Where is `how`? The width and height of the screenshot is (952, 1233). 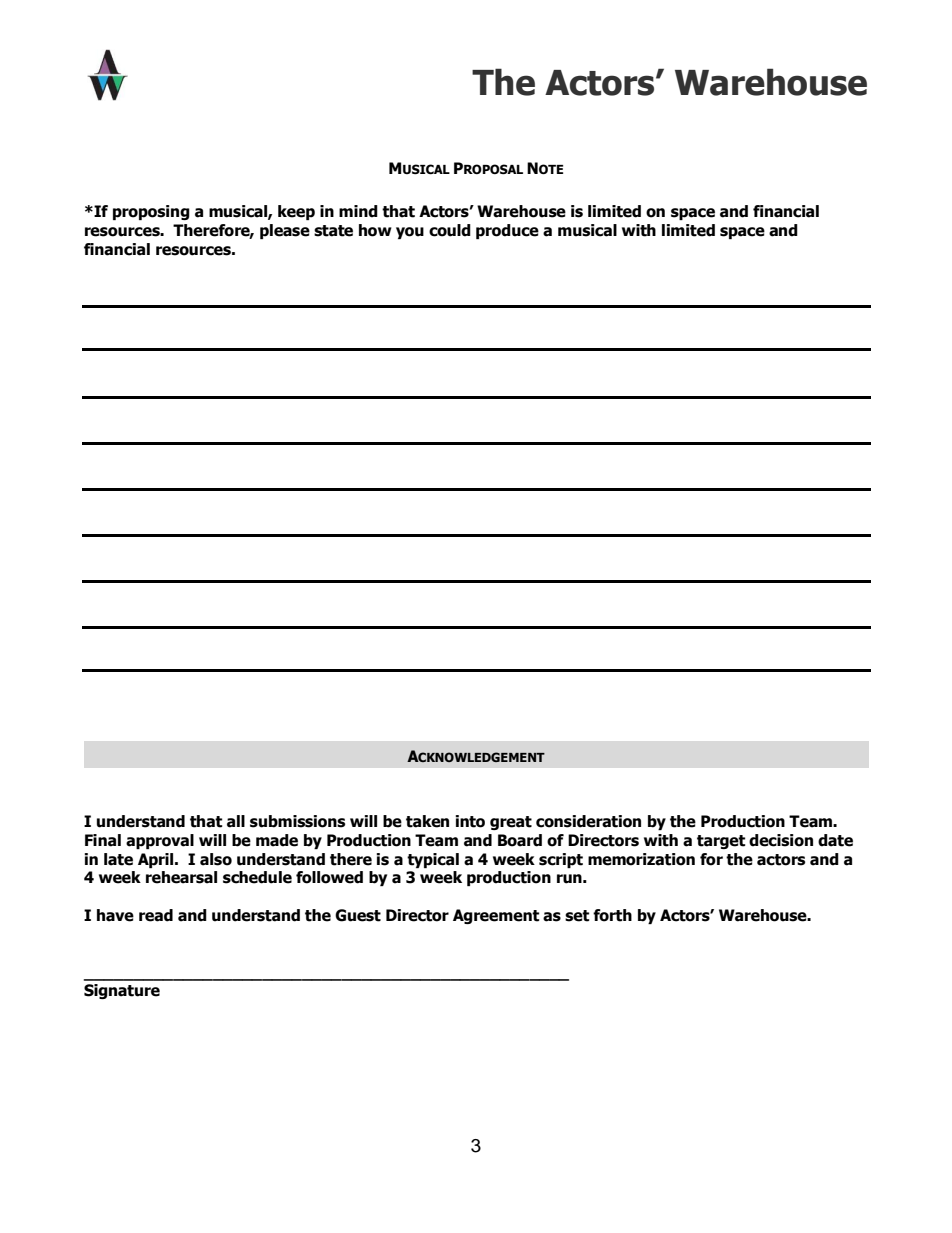 how is located at coordinates (375, 230).
